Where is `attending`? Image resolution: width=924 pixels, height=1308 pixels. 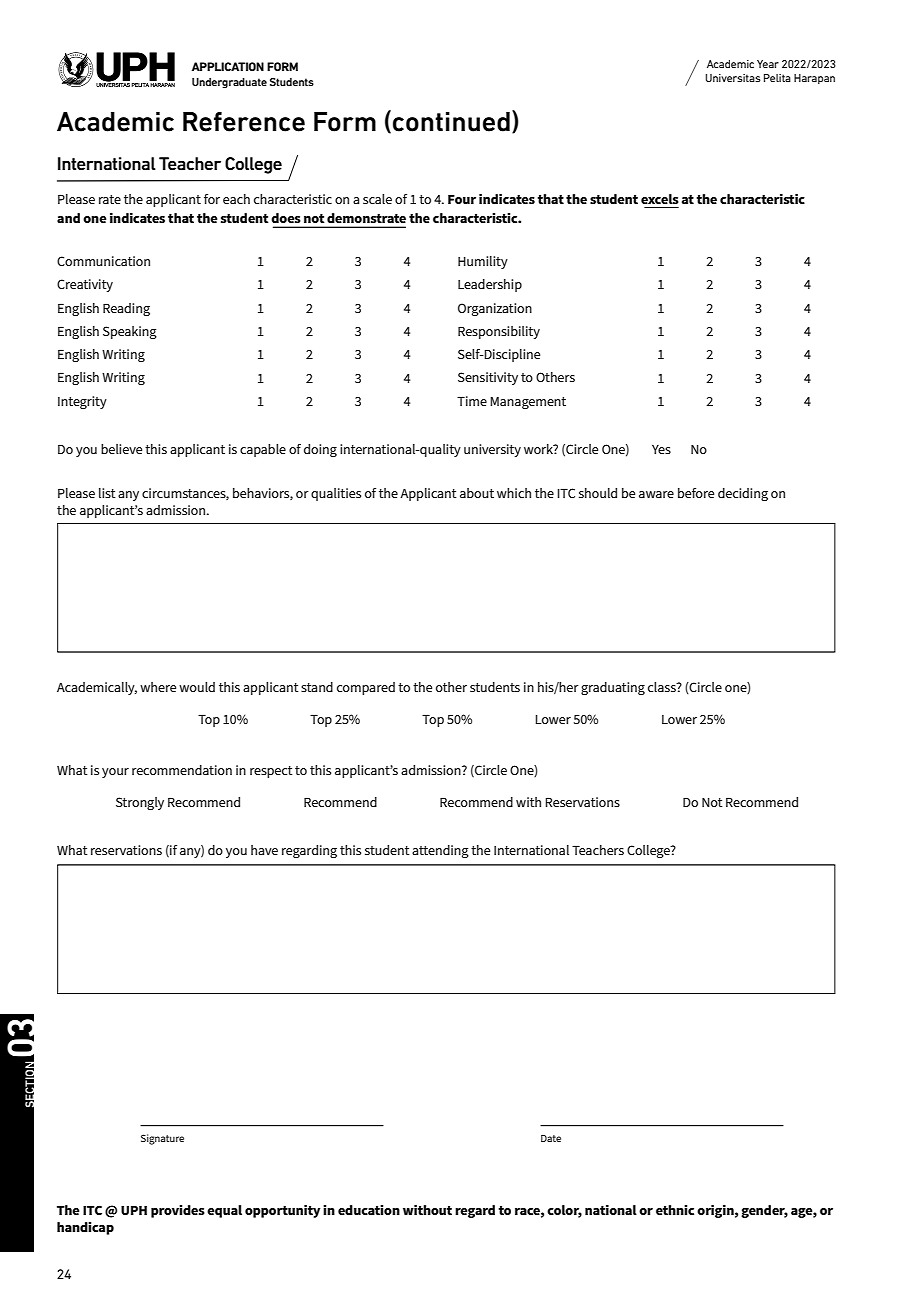
attending is located at coordinates (440, 851).
